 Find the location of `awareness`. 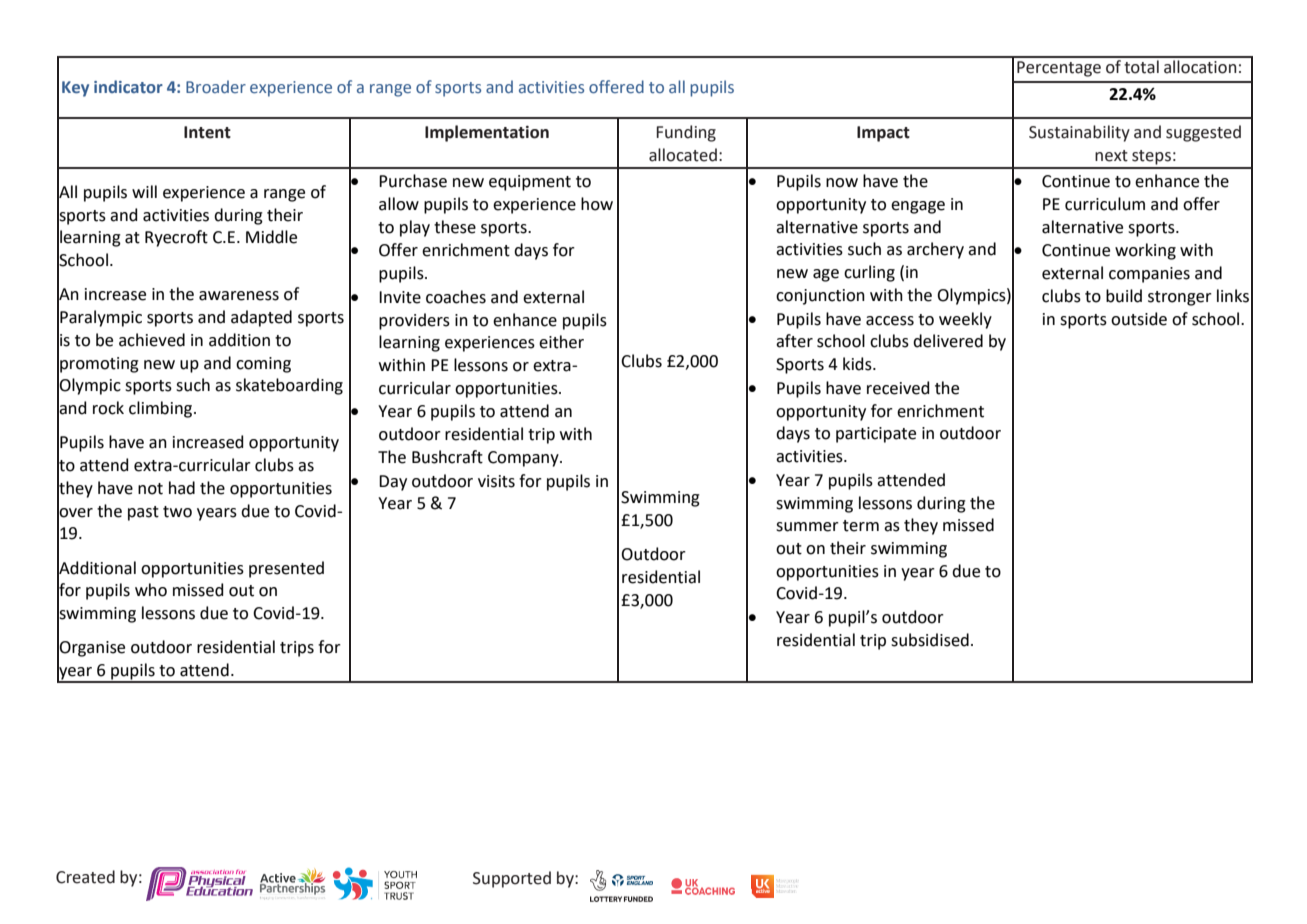

awareness is located at coordinates (239, 296).
